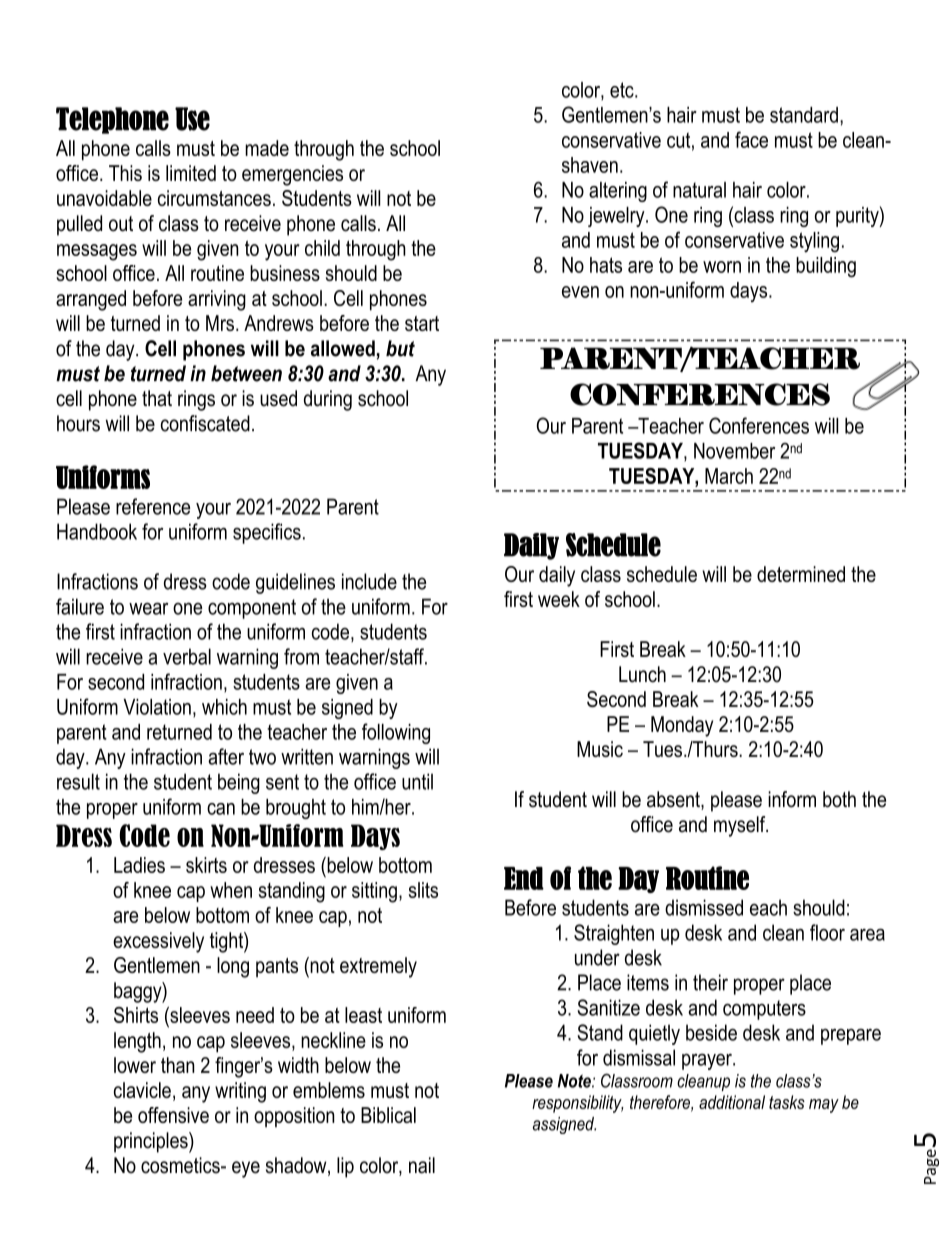  What do you see at coordinates (623, 90) in the screenshot?
I see `etc` at bounding box center [623, 90].
